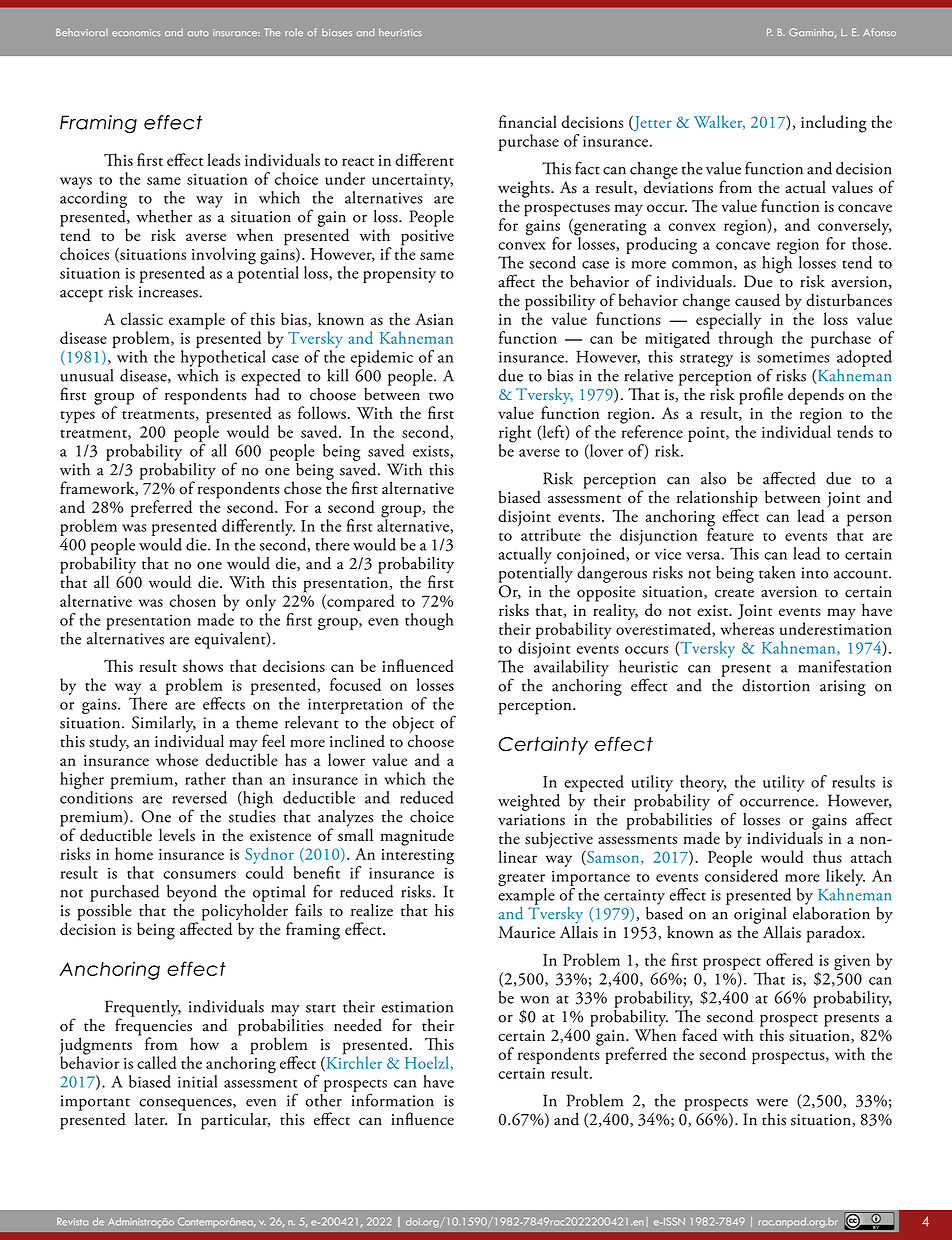 This page has height=1240, width=952. Describe the element at coordinates (203, 665) in the page. I see `shows` at that location.
